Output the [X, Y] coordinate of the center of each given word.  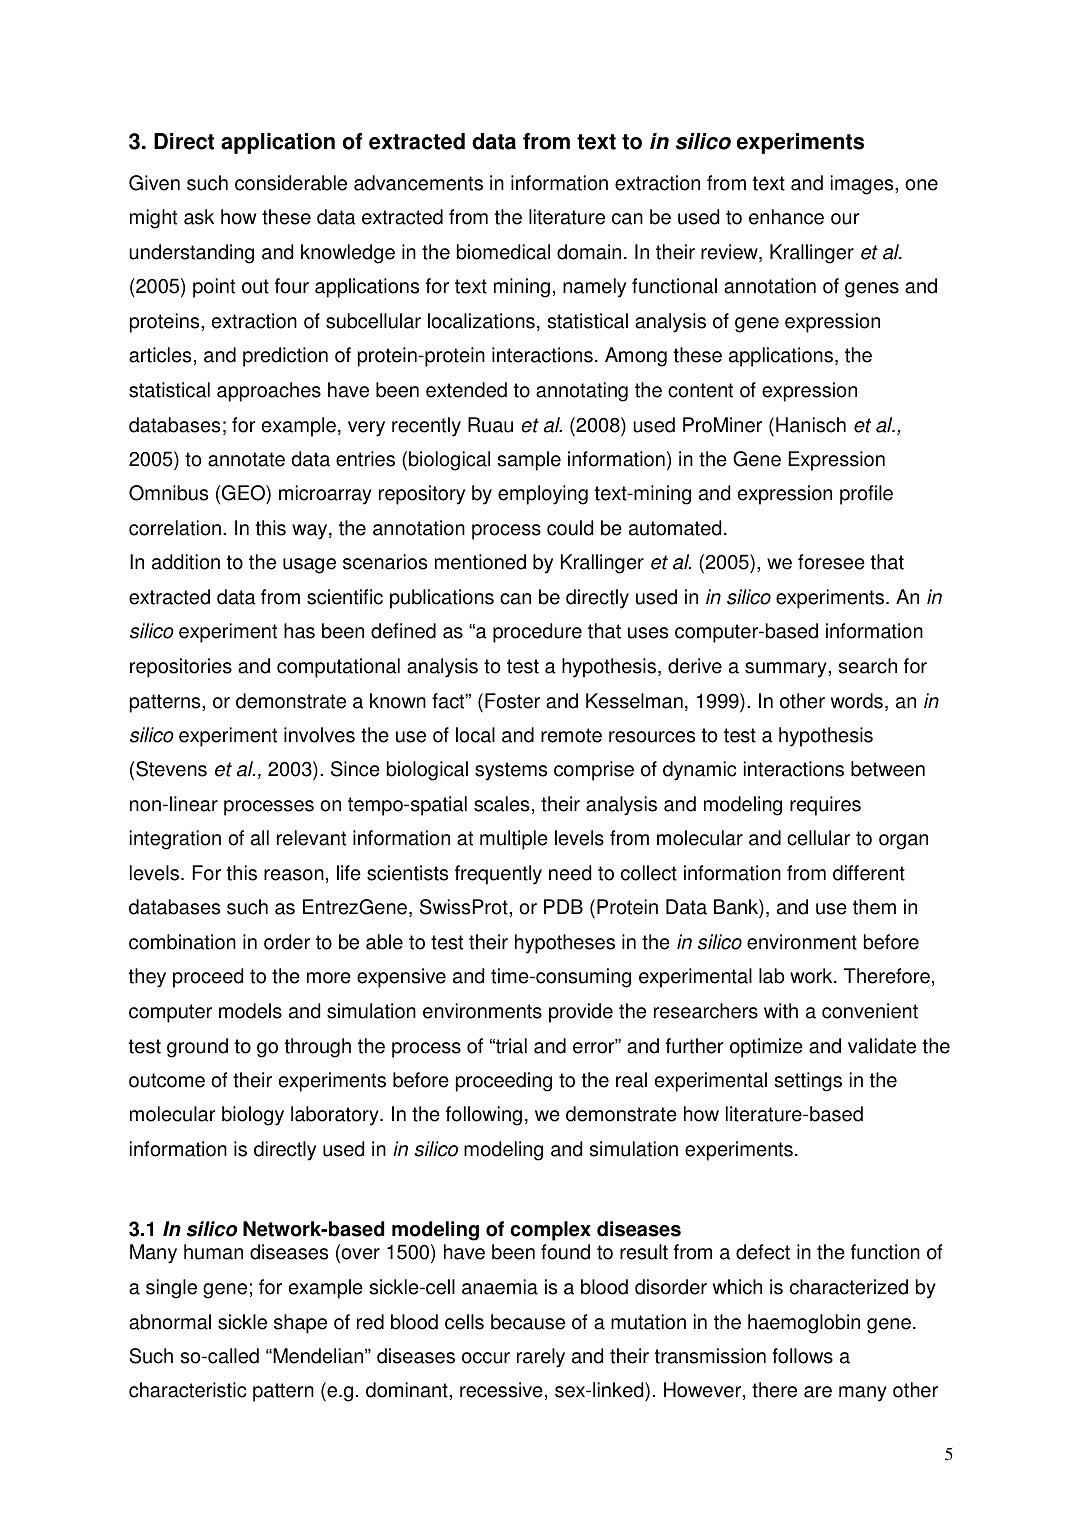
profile [866, 495]
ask [199, 217]
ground [197, 1048]
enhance [786, 217]
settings [808, 1082]
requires [825, 806]
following [484, 1116]
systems [511, 771]
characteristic [187, 1390]
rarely [541, 1358]
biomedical [503, 252]
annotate [246, 459]
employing [543, 495]
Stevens [171, 769]
